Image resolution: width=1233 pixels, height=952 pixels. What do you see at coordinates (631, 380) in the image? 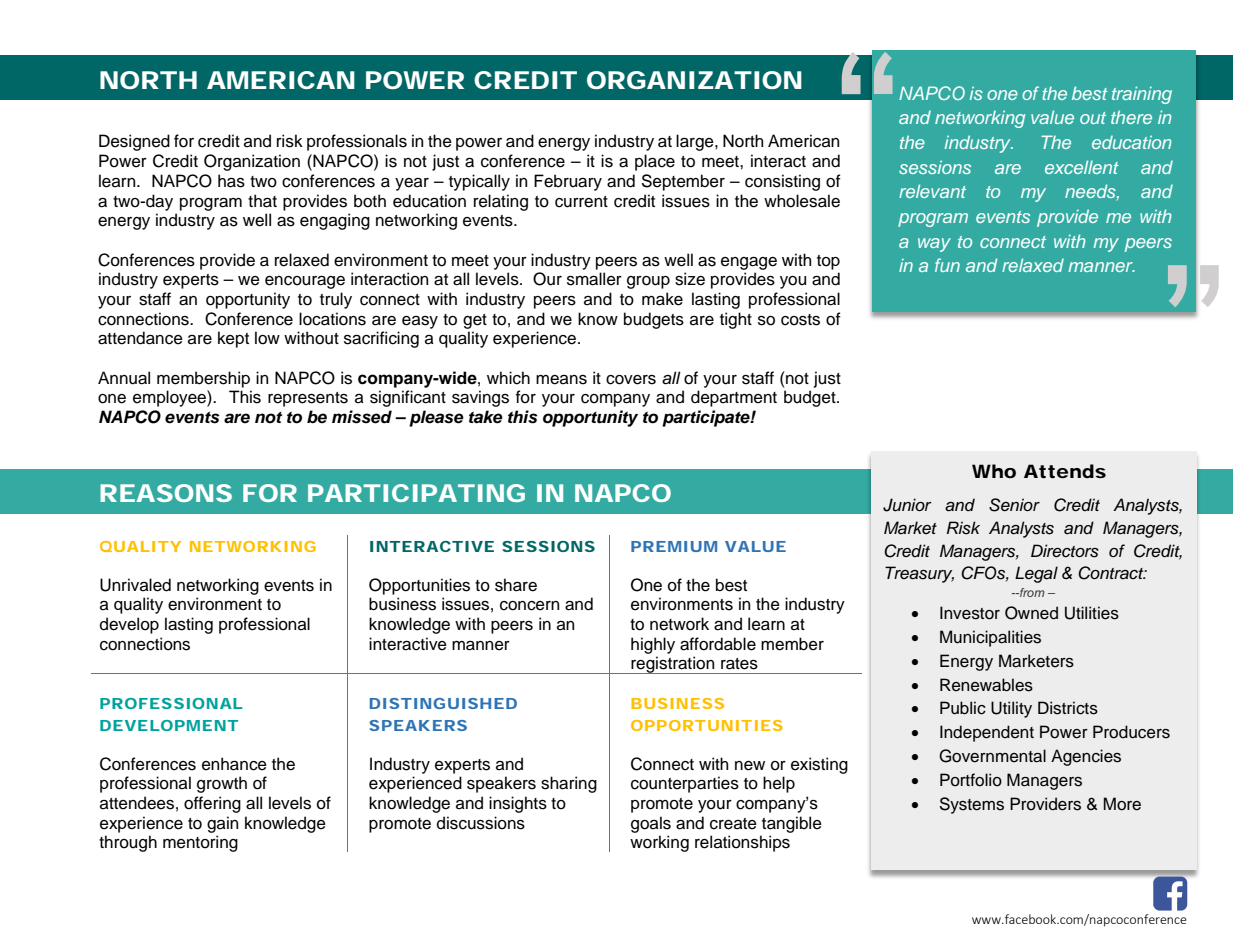
I see `covers` at bounding box center [631, 380].
